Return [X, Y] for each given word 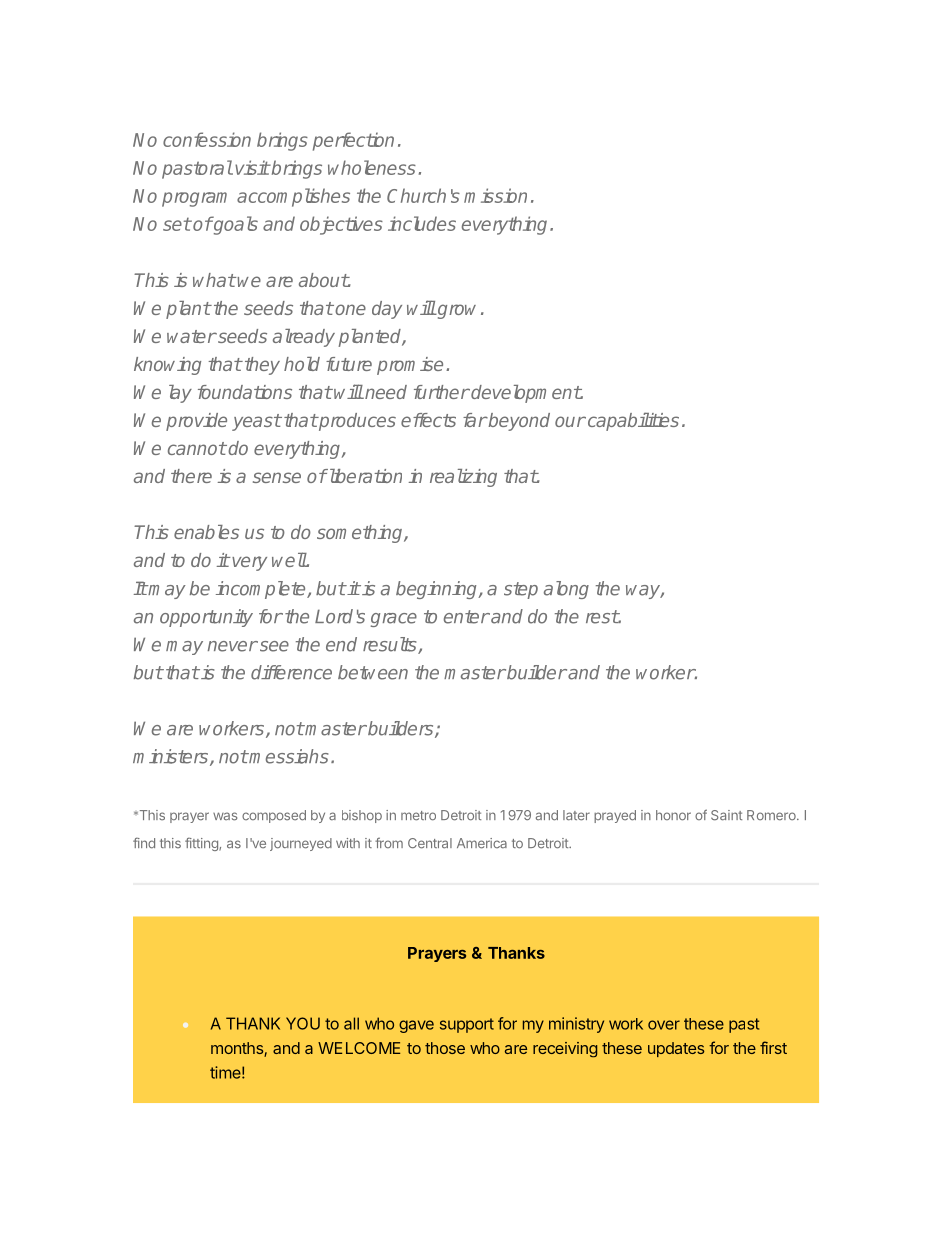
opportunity [206, 618]
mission [495, 195]
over [664, 1025]
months [238, 1049]
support [467, 1025]
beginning [438, 590]
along [566, 590]
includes [422, 223]
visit [252, 167]
